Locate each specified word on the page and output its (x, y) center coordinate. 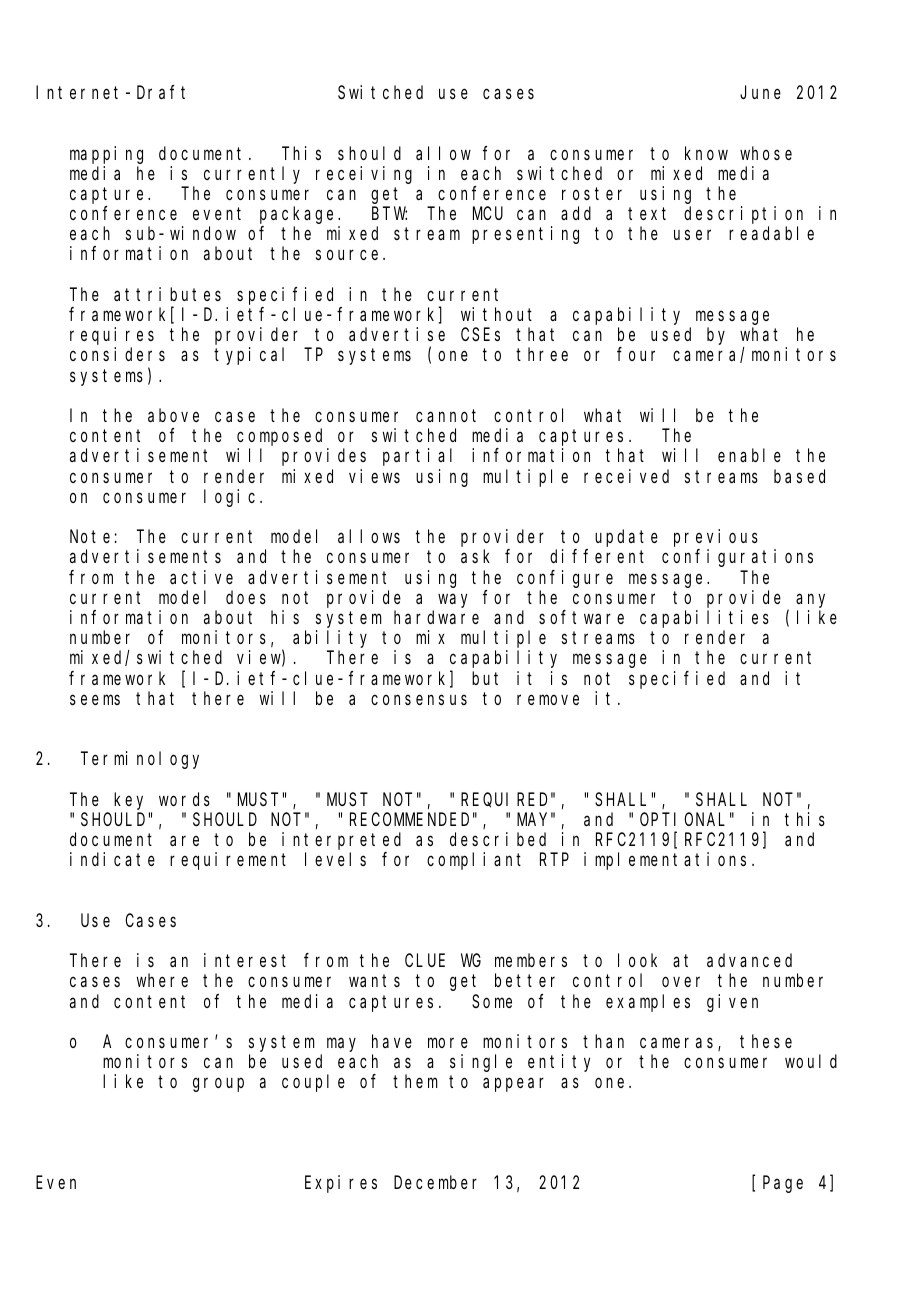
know (706, 153)
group (218, 1085)
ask (475, 556)
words (184, 799)
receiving (364, 175)
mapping (106, 155)
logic (232, 498)
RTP (554, 860)
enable (749, 455)
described (498, 839)
